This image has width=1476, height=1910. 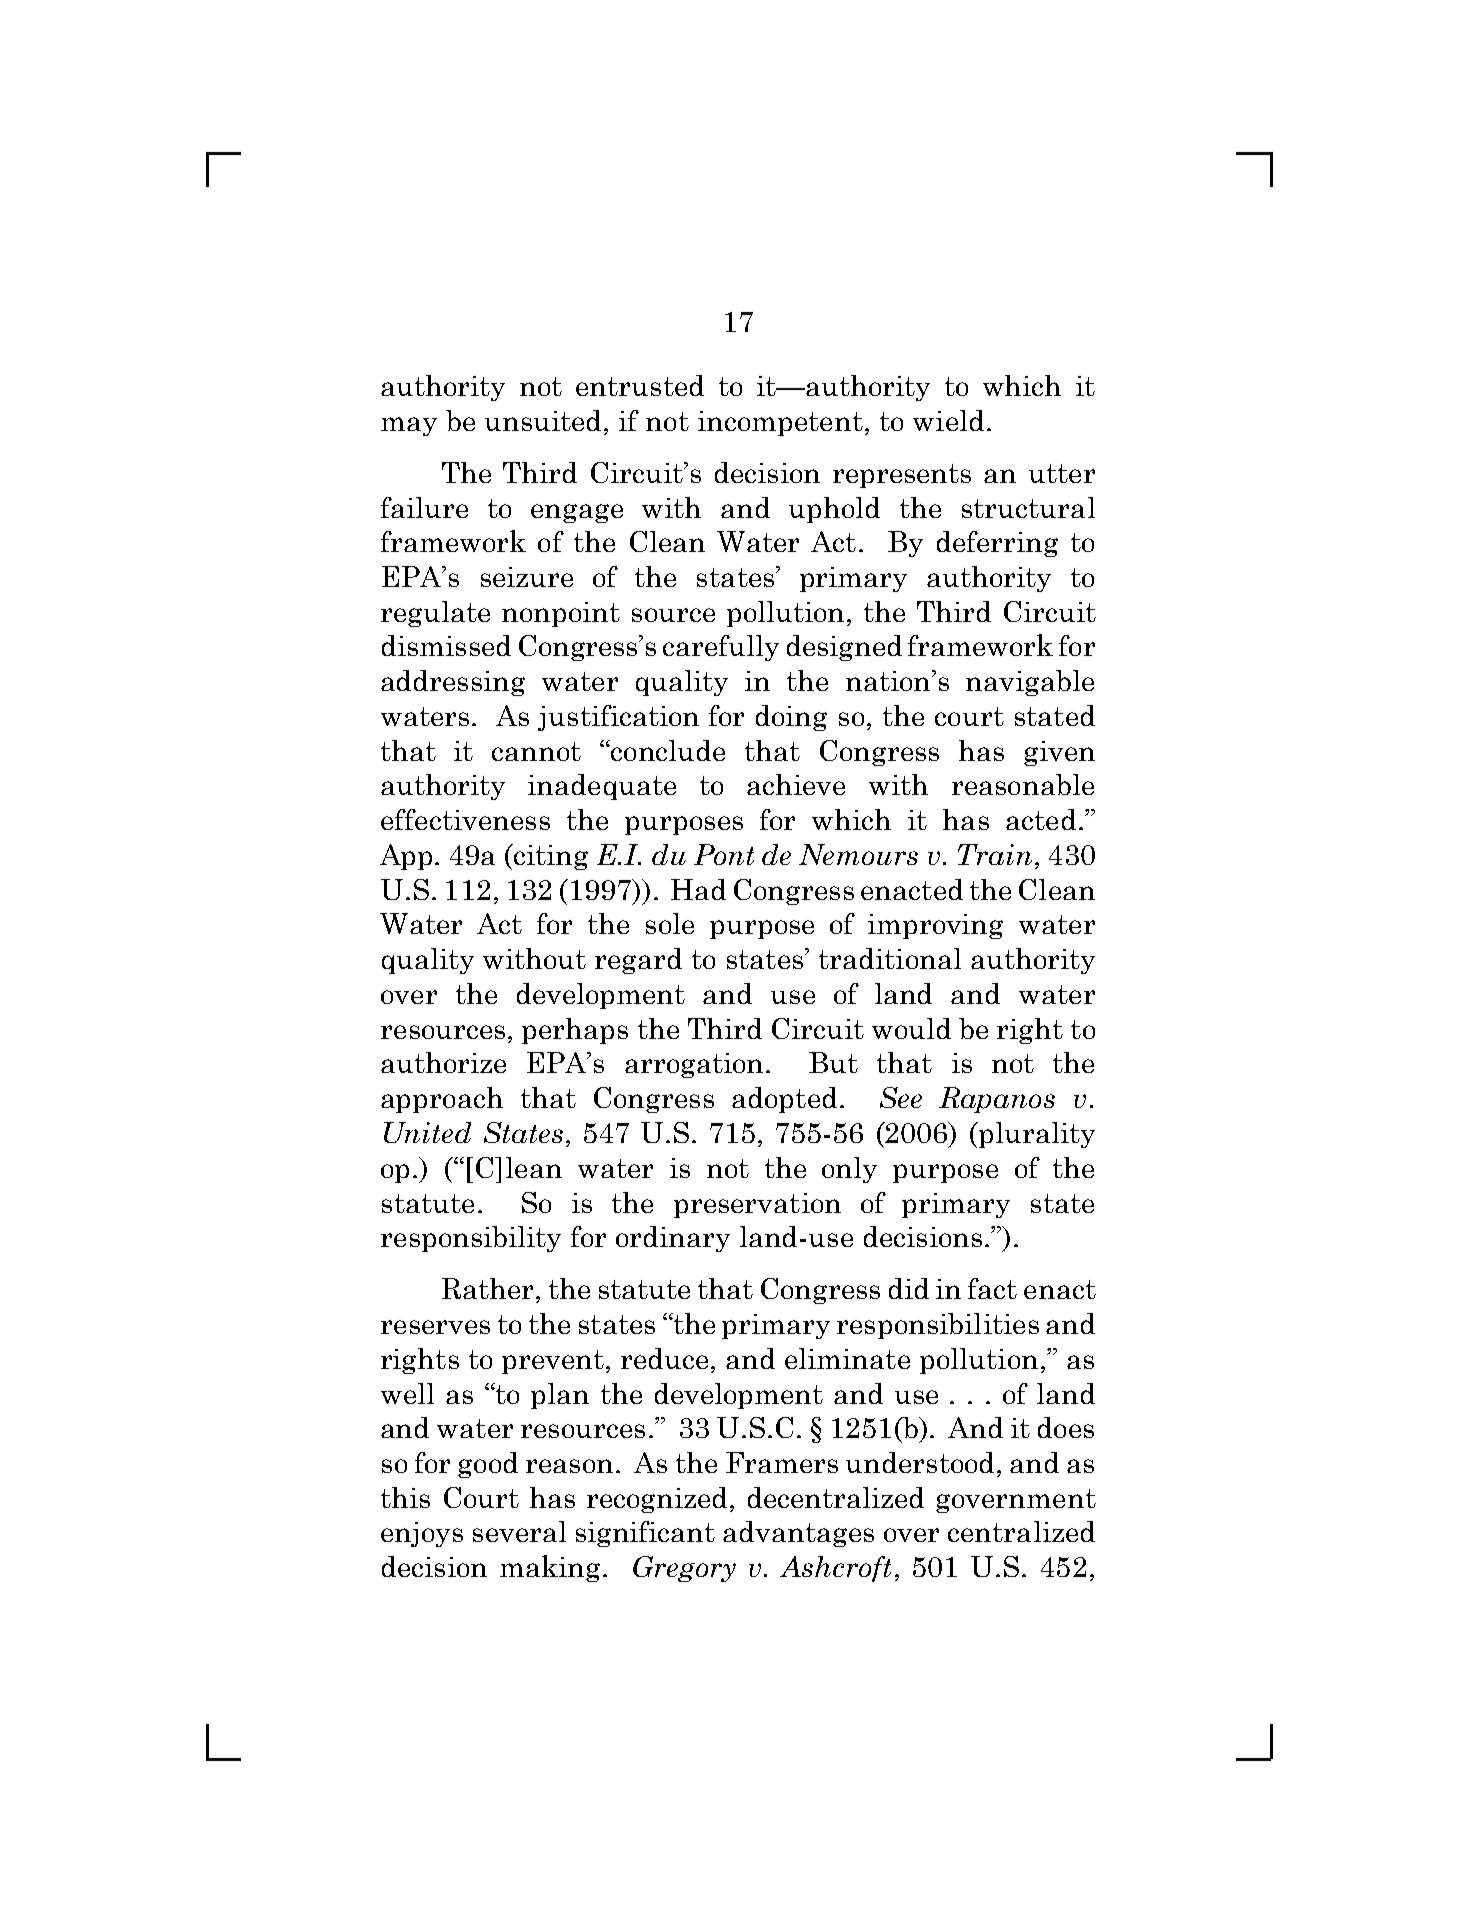 What do you see at coordinates (545, 420) in the image?
I see `unsuited` at bounding box center [545, 420].
